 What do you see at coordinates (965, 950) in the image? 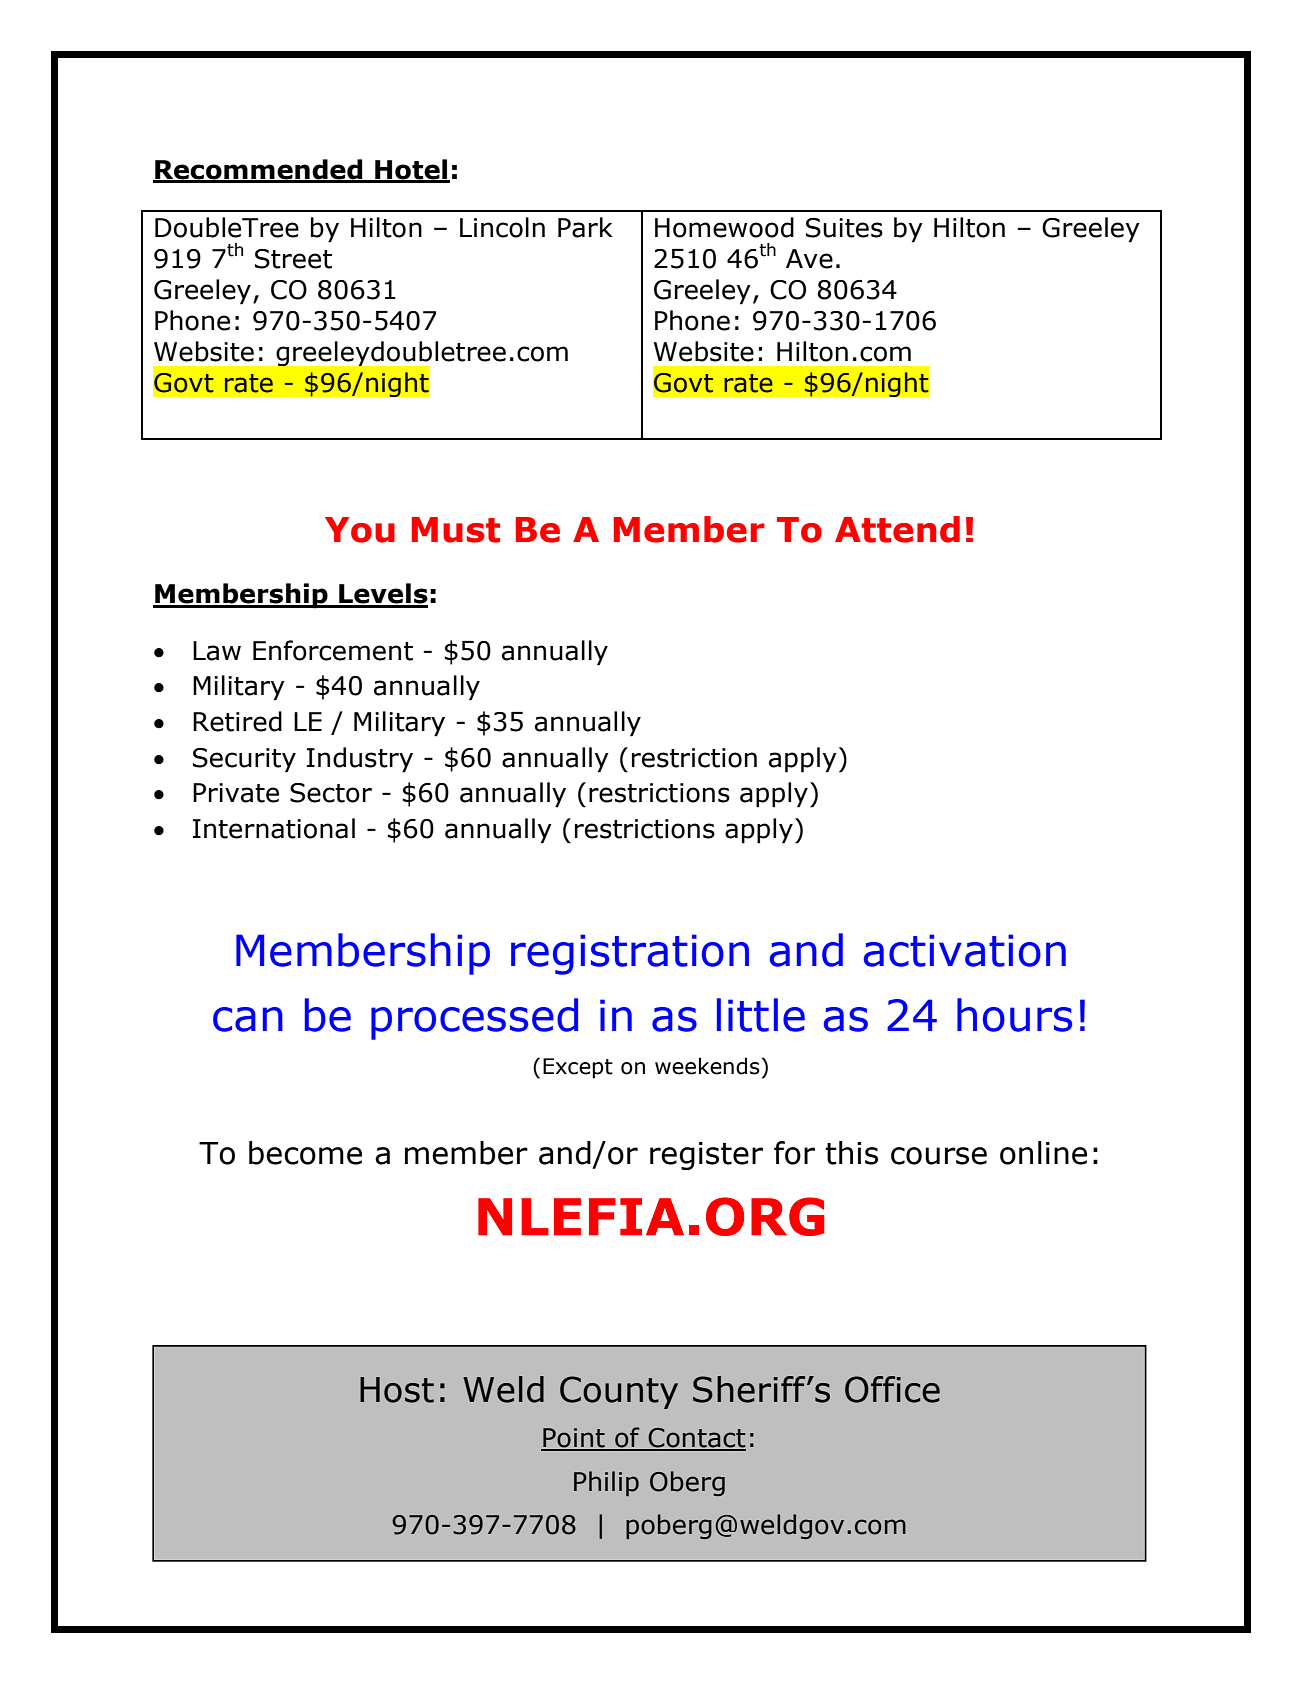
I see `activation` at bounding box center [965, 950].
